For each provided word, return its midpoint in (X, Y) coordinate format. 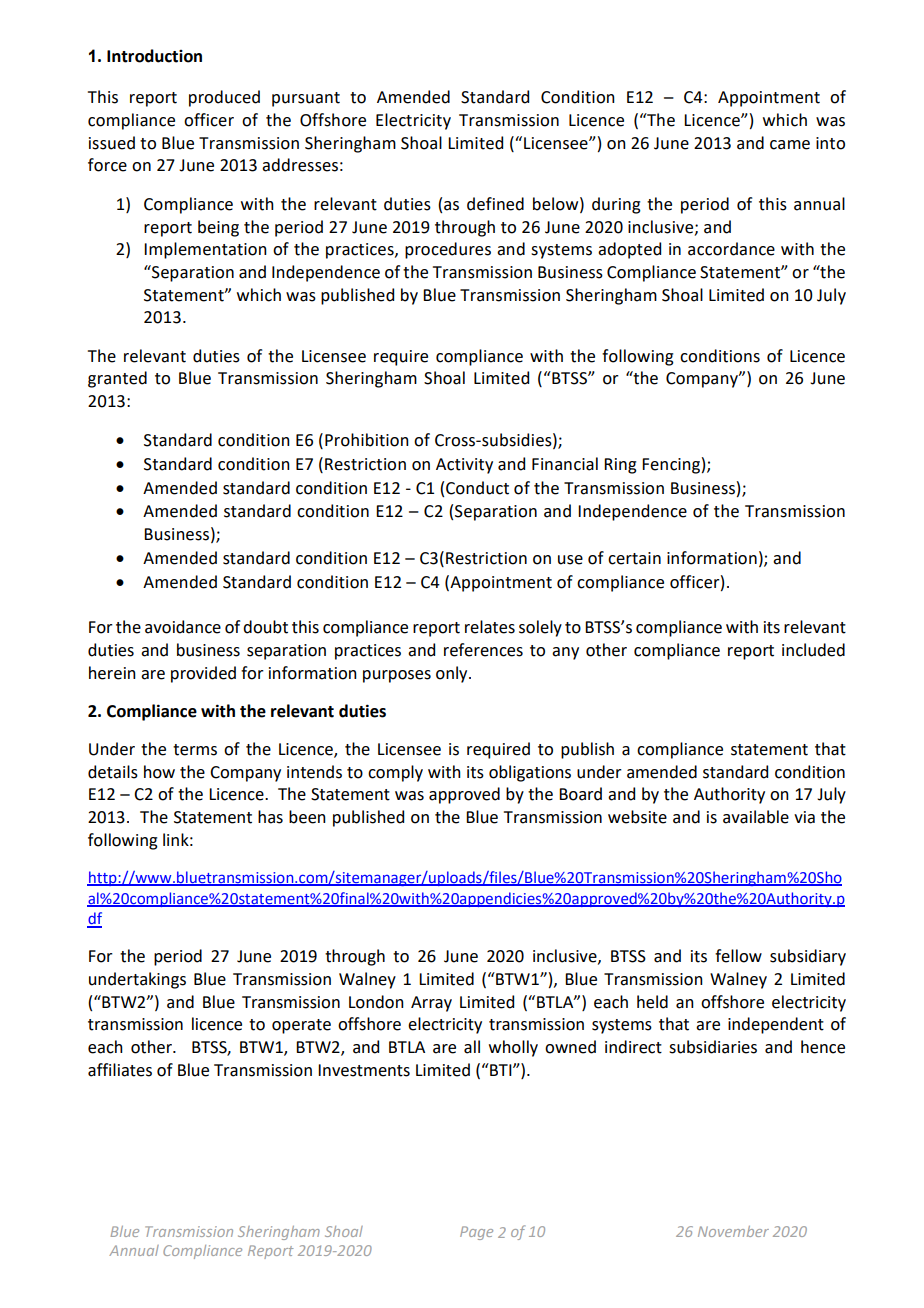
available (756, 817)
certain (634, 558)
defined (495, 204)
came (790, 145)
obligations (530, 773)
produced (224, 98)
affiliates (120, 1070)
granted (117, 379)
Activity (464, 466)
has (270, 817)
